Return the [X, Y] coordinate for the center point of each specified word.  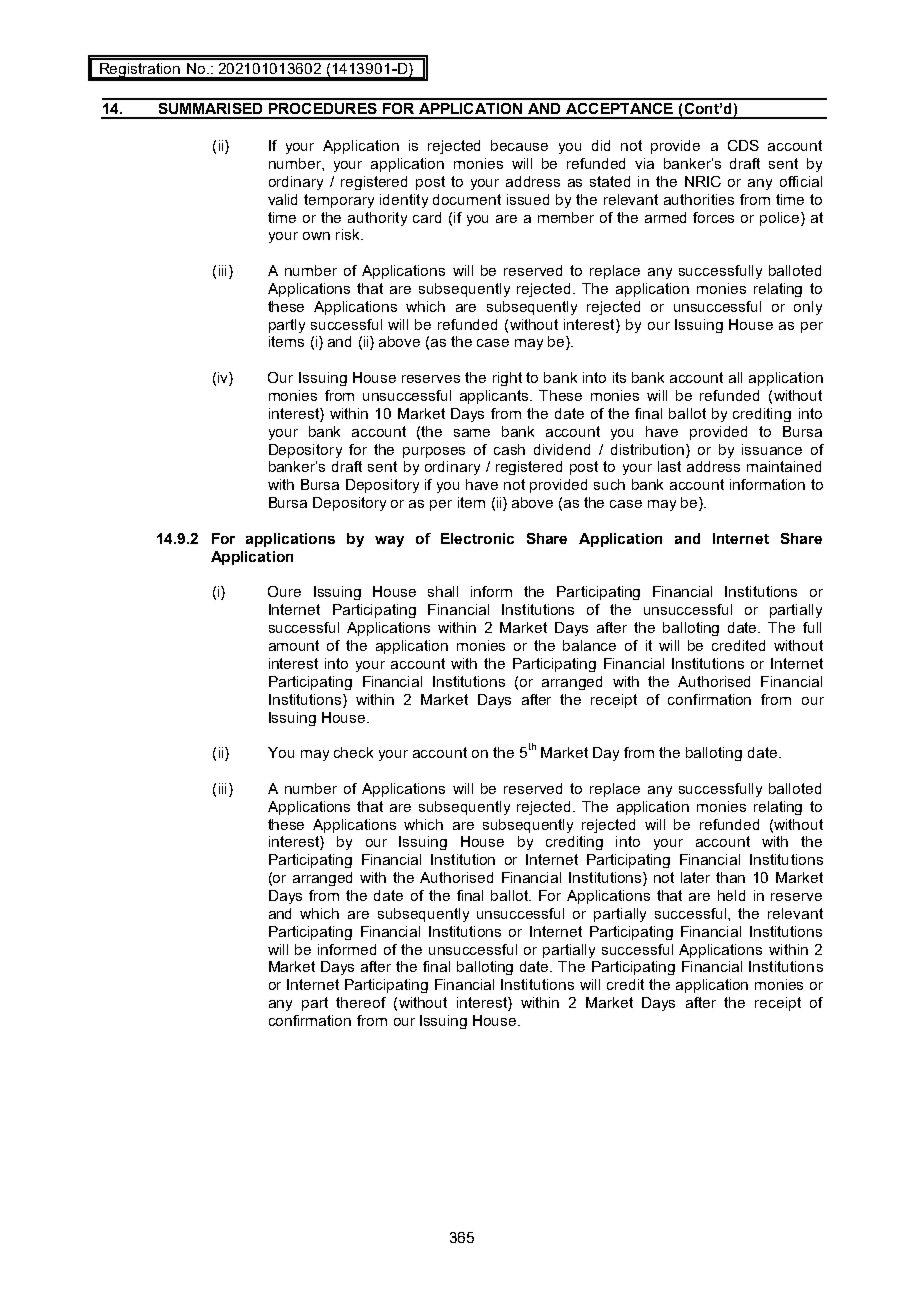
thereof [361, 1002]
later [695, 877]
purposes [434, 452]
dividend [562, 449]
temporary [339, 201]
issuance [772, 449]
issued [528, 199]
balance [589, 645]
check [353, 752]
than [730, 877]
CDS [743, 145]
